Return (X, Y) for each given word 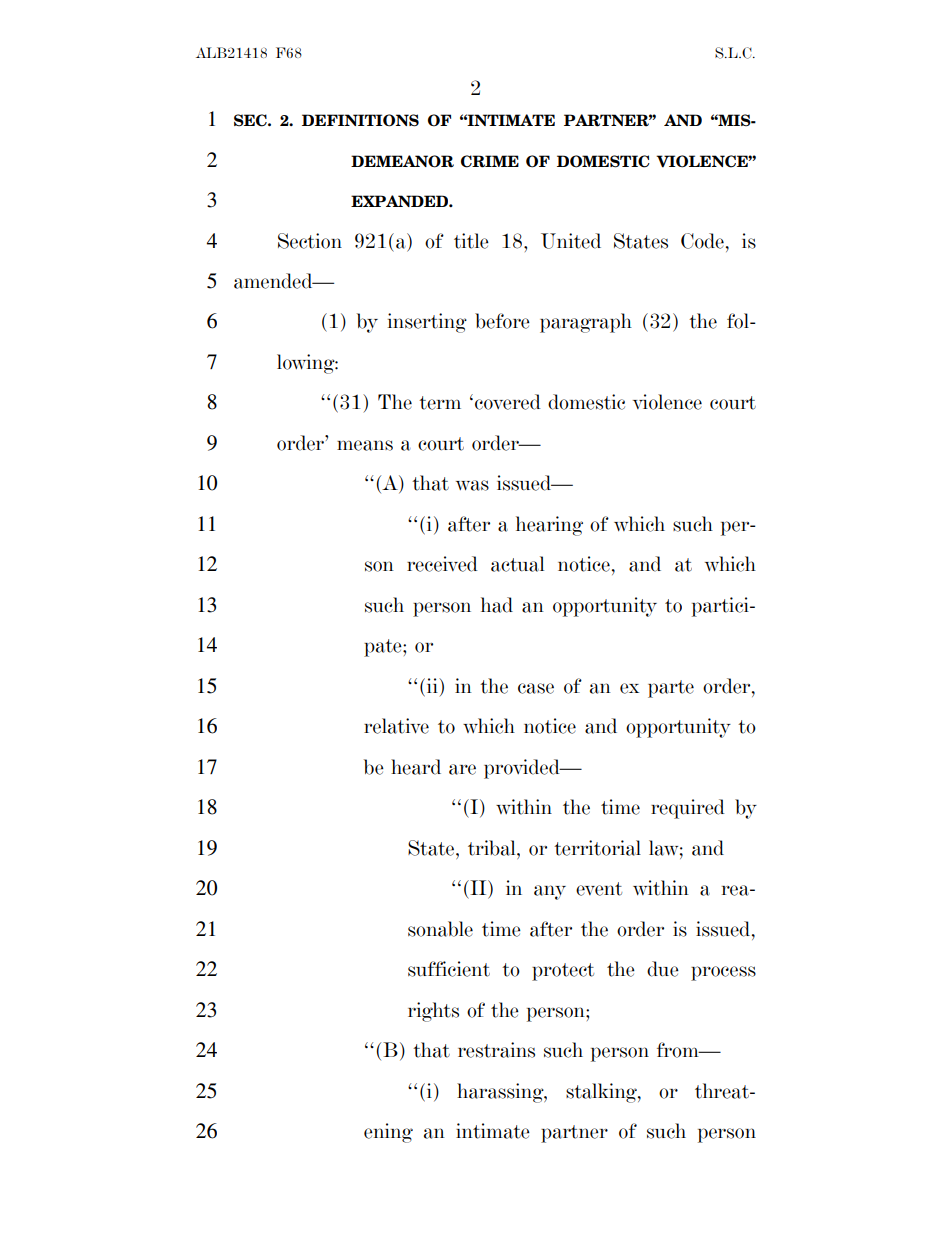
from (679, 1050)
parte (671, 689)
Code (702, 241)
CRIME (490, 161)
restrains (496, 1050)
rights (433, 1012)
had (497, 605)
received (442, 564)
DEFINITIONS (360, 120)
